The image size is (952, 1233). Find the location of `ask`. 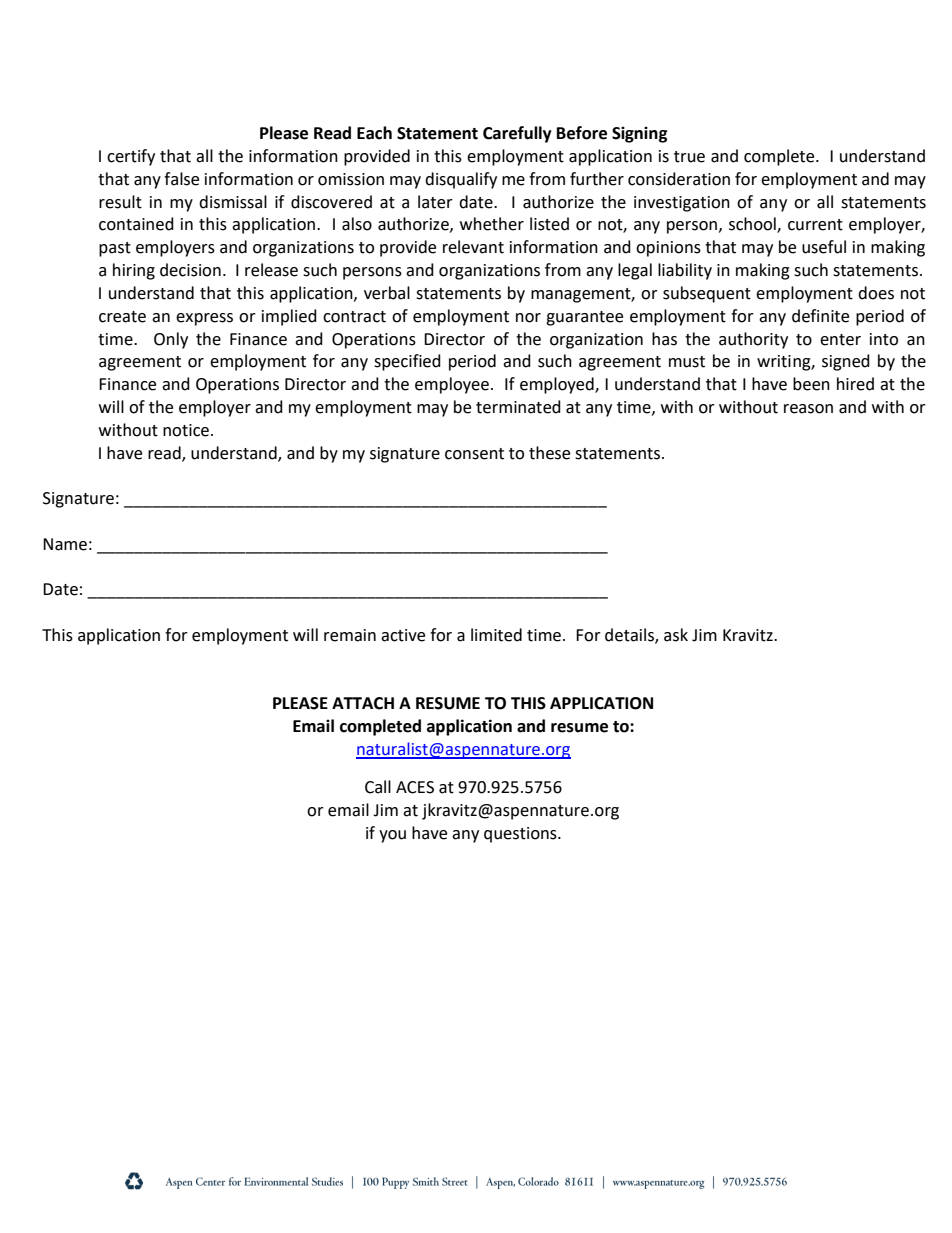

ask is located at coordinates (676, 635).
